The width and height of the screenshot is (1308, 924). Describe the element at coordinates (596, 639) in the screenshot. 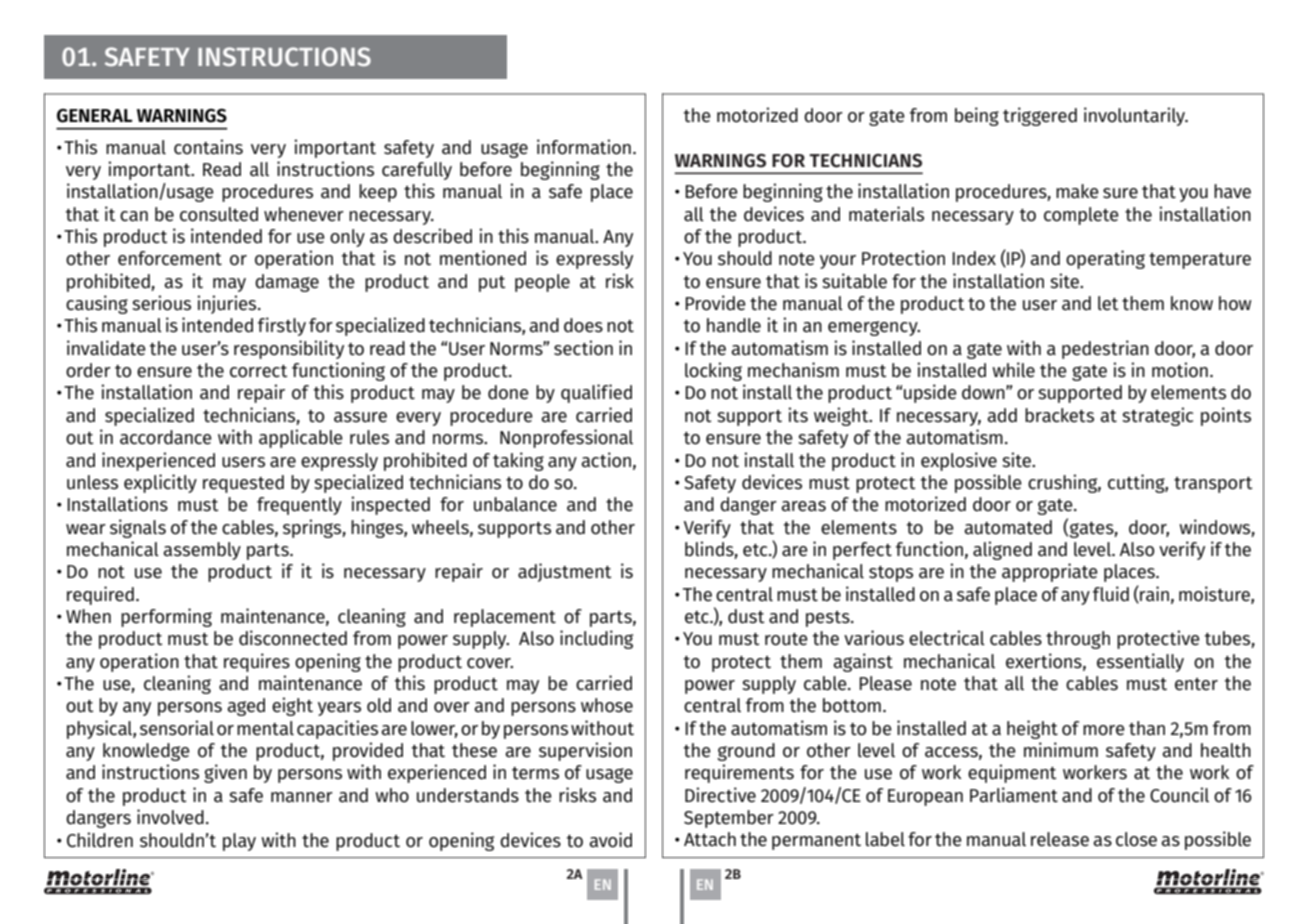

I see `including` at that location.
